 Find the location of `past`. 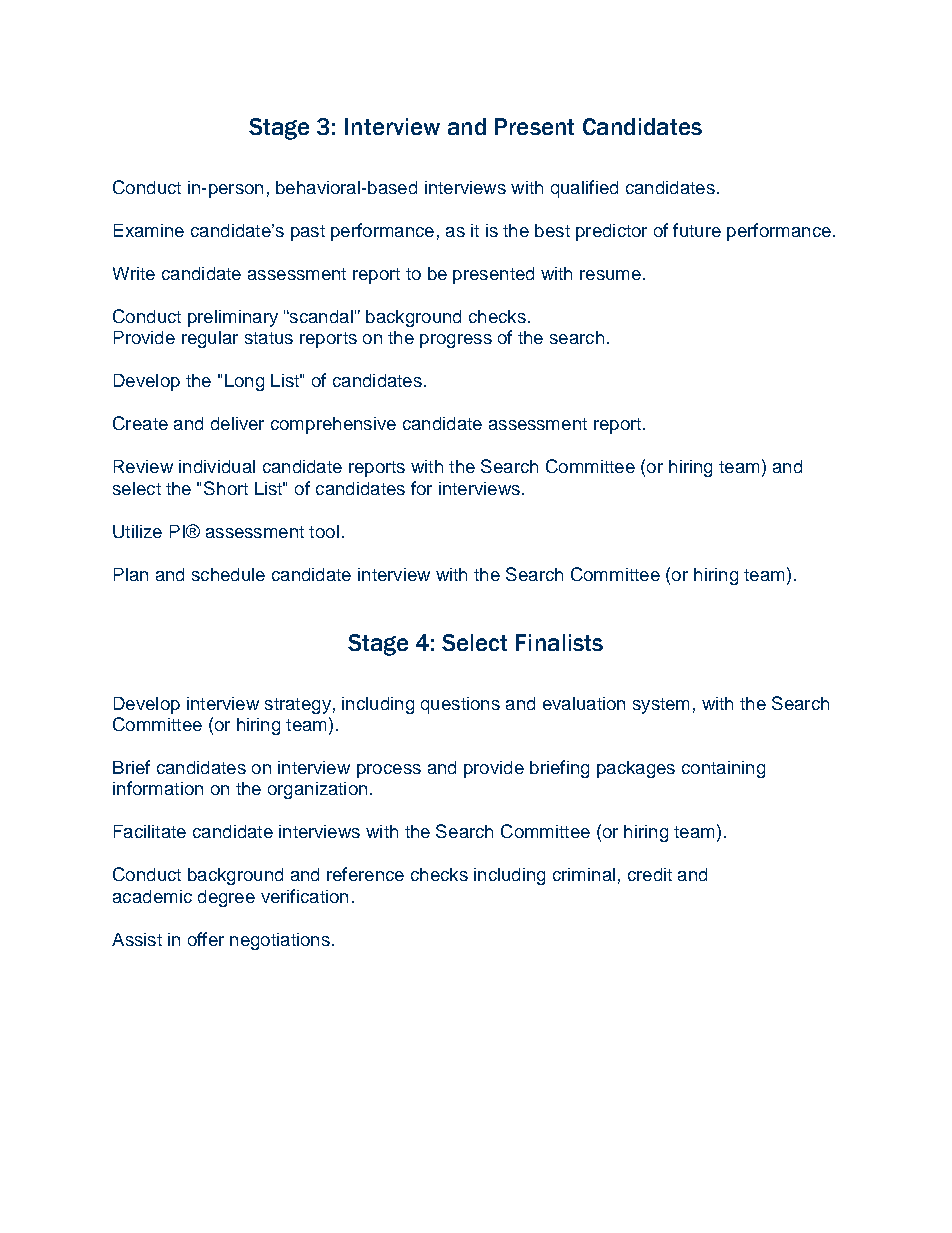

past is located at coordinates (308, 233).
